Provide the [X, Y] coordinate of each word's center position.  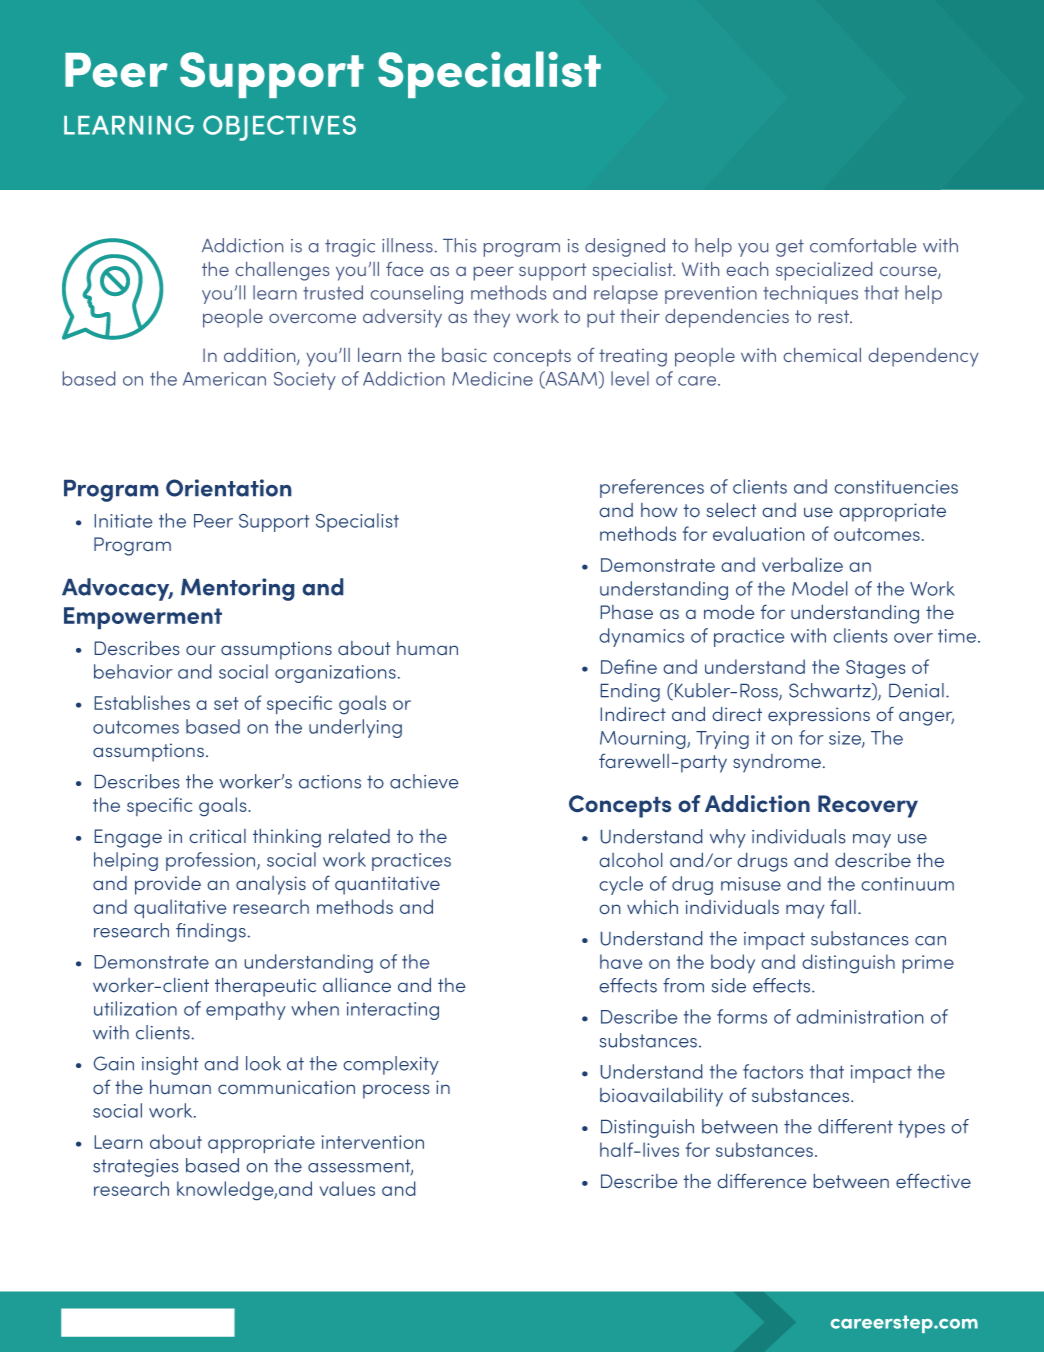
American [224, 379]
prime [928, 964]
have [621, 961]
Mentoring [237, 589]
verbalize [802, 564]
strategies [135, 1168]
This [459, 245]
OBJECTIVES [279, 128]
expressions [819, 716]
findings [211, 932]
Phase [627, 612]
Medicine [492, 378]
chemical [822, 355]
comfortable [863, 245]
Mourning [644, 740]
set [226, 703]
